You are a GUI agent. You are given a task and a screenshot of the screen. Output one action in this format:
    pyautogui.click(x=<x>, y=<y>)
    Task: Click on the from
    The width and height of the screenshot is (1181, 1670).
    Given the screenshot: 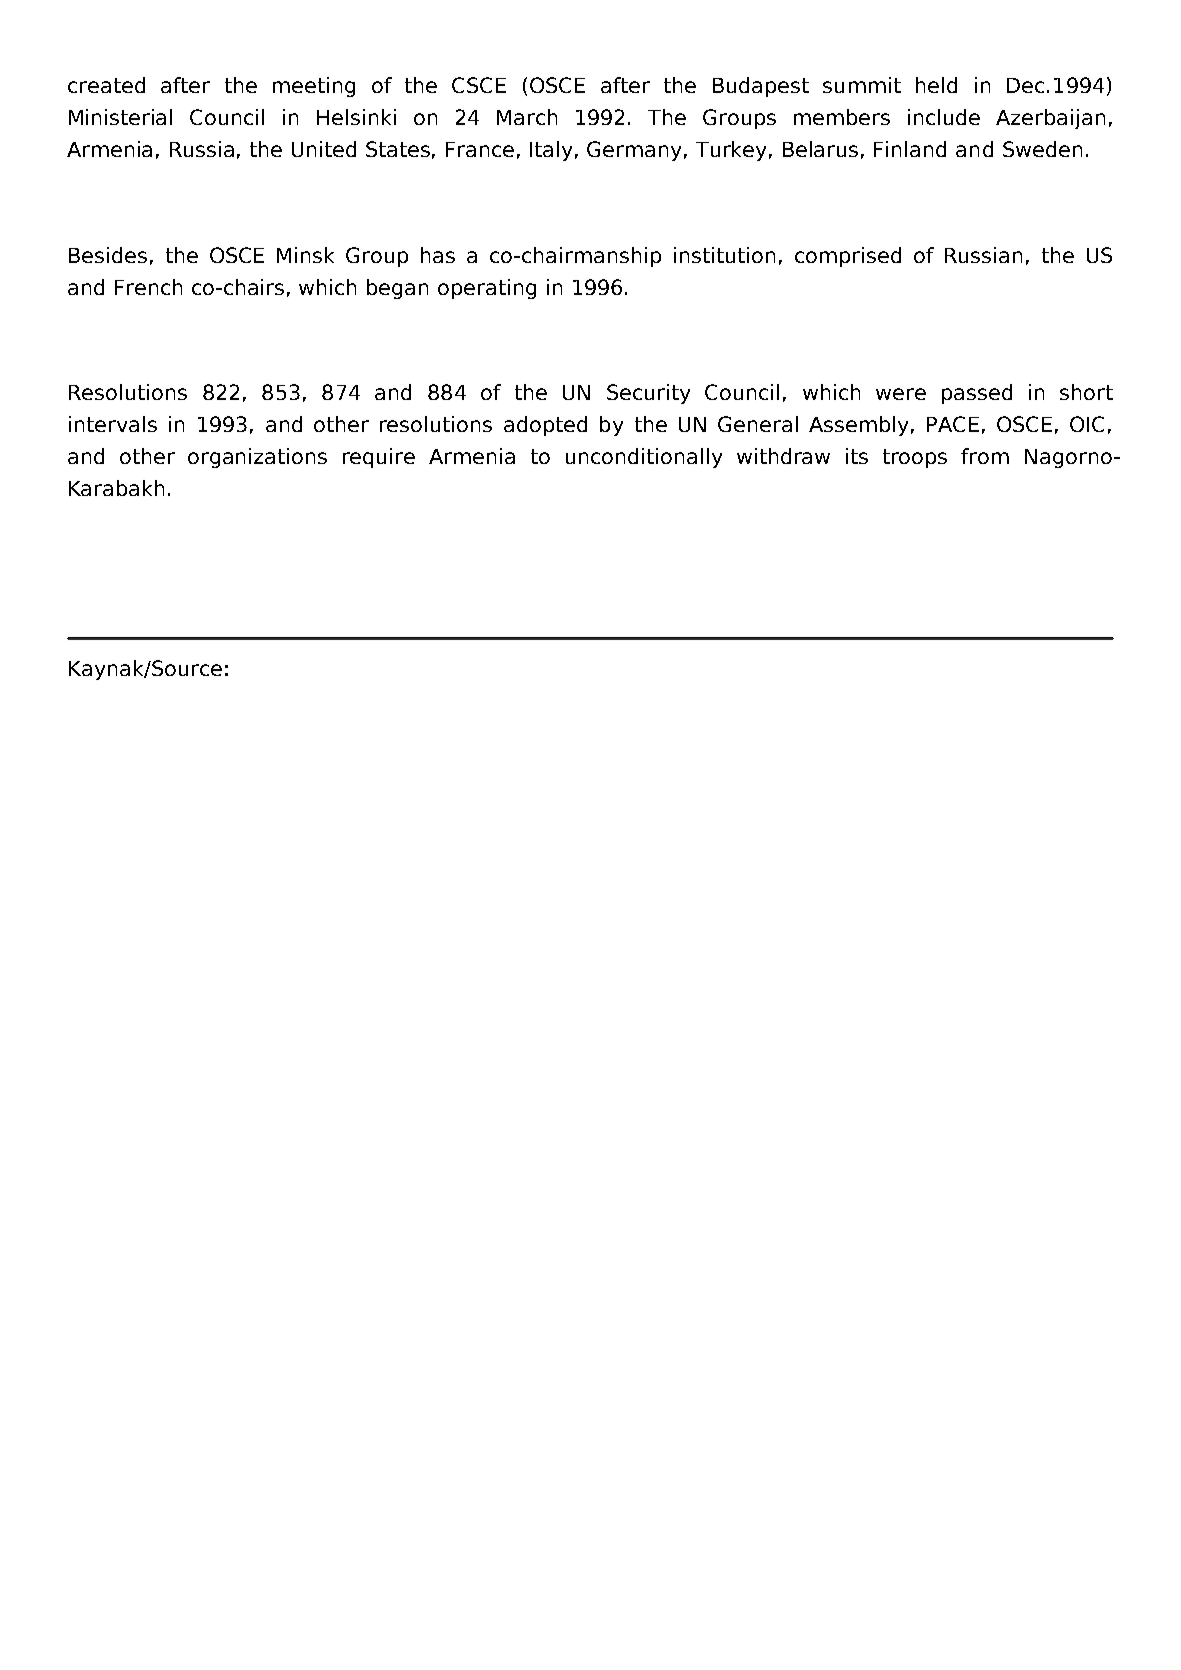 What is the action you would take?
    pyautogui.click(x=985, y=456)
